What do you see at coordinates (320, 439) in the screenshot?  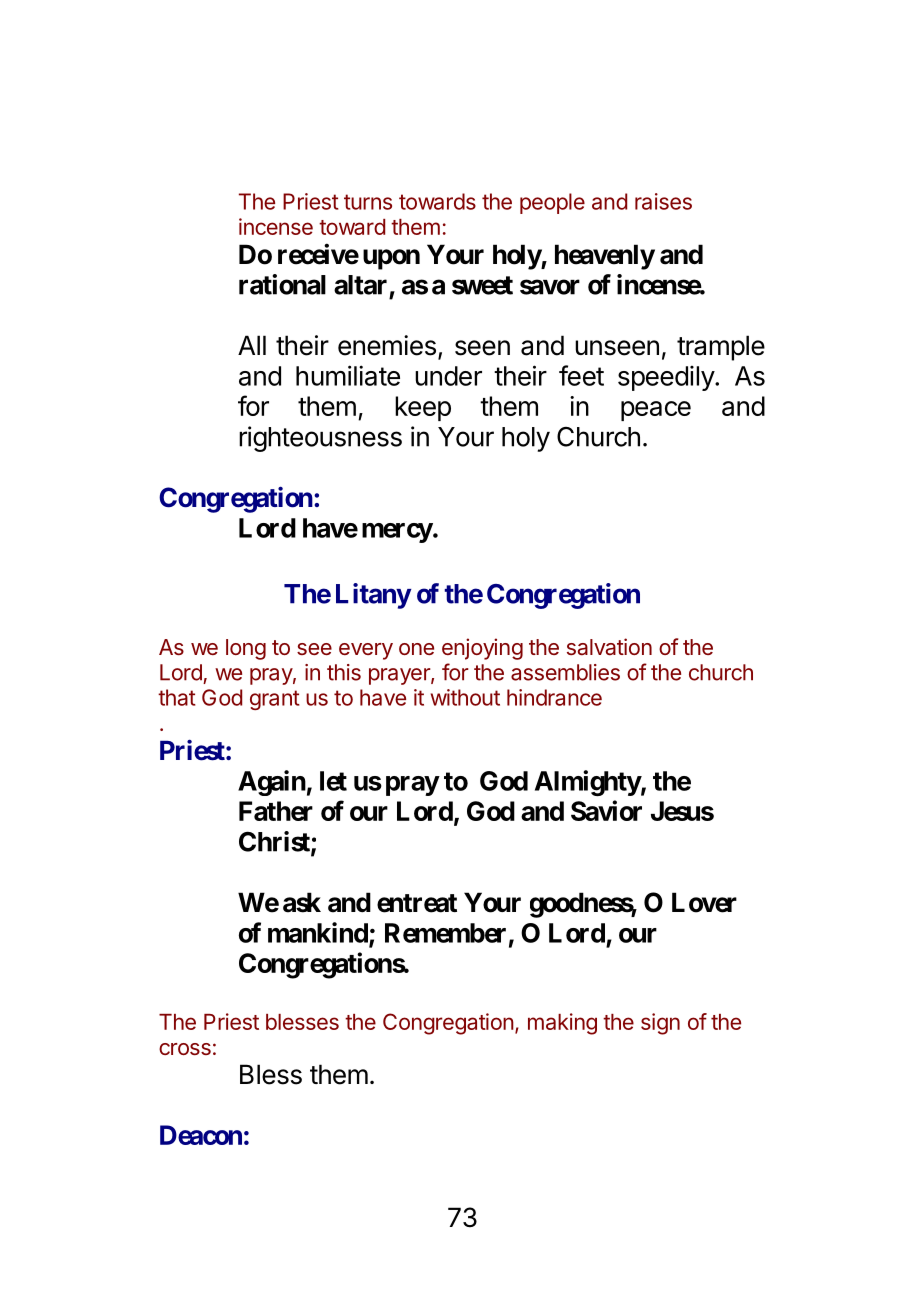 I see `righteousness` at bounding box center [320, 439].
